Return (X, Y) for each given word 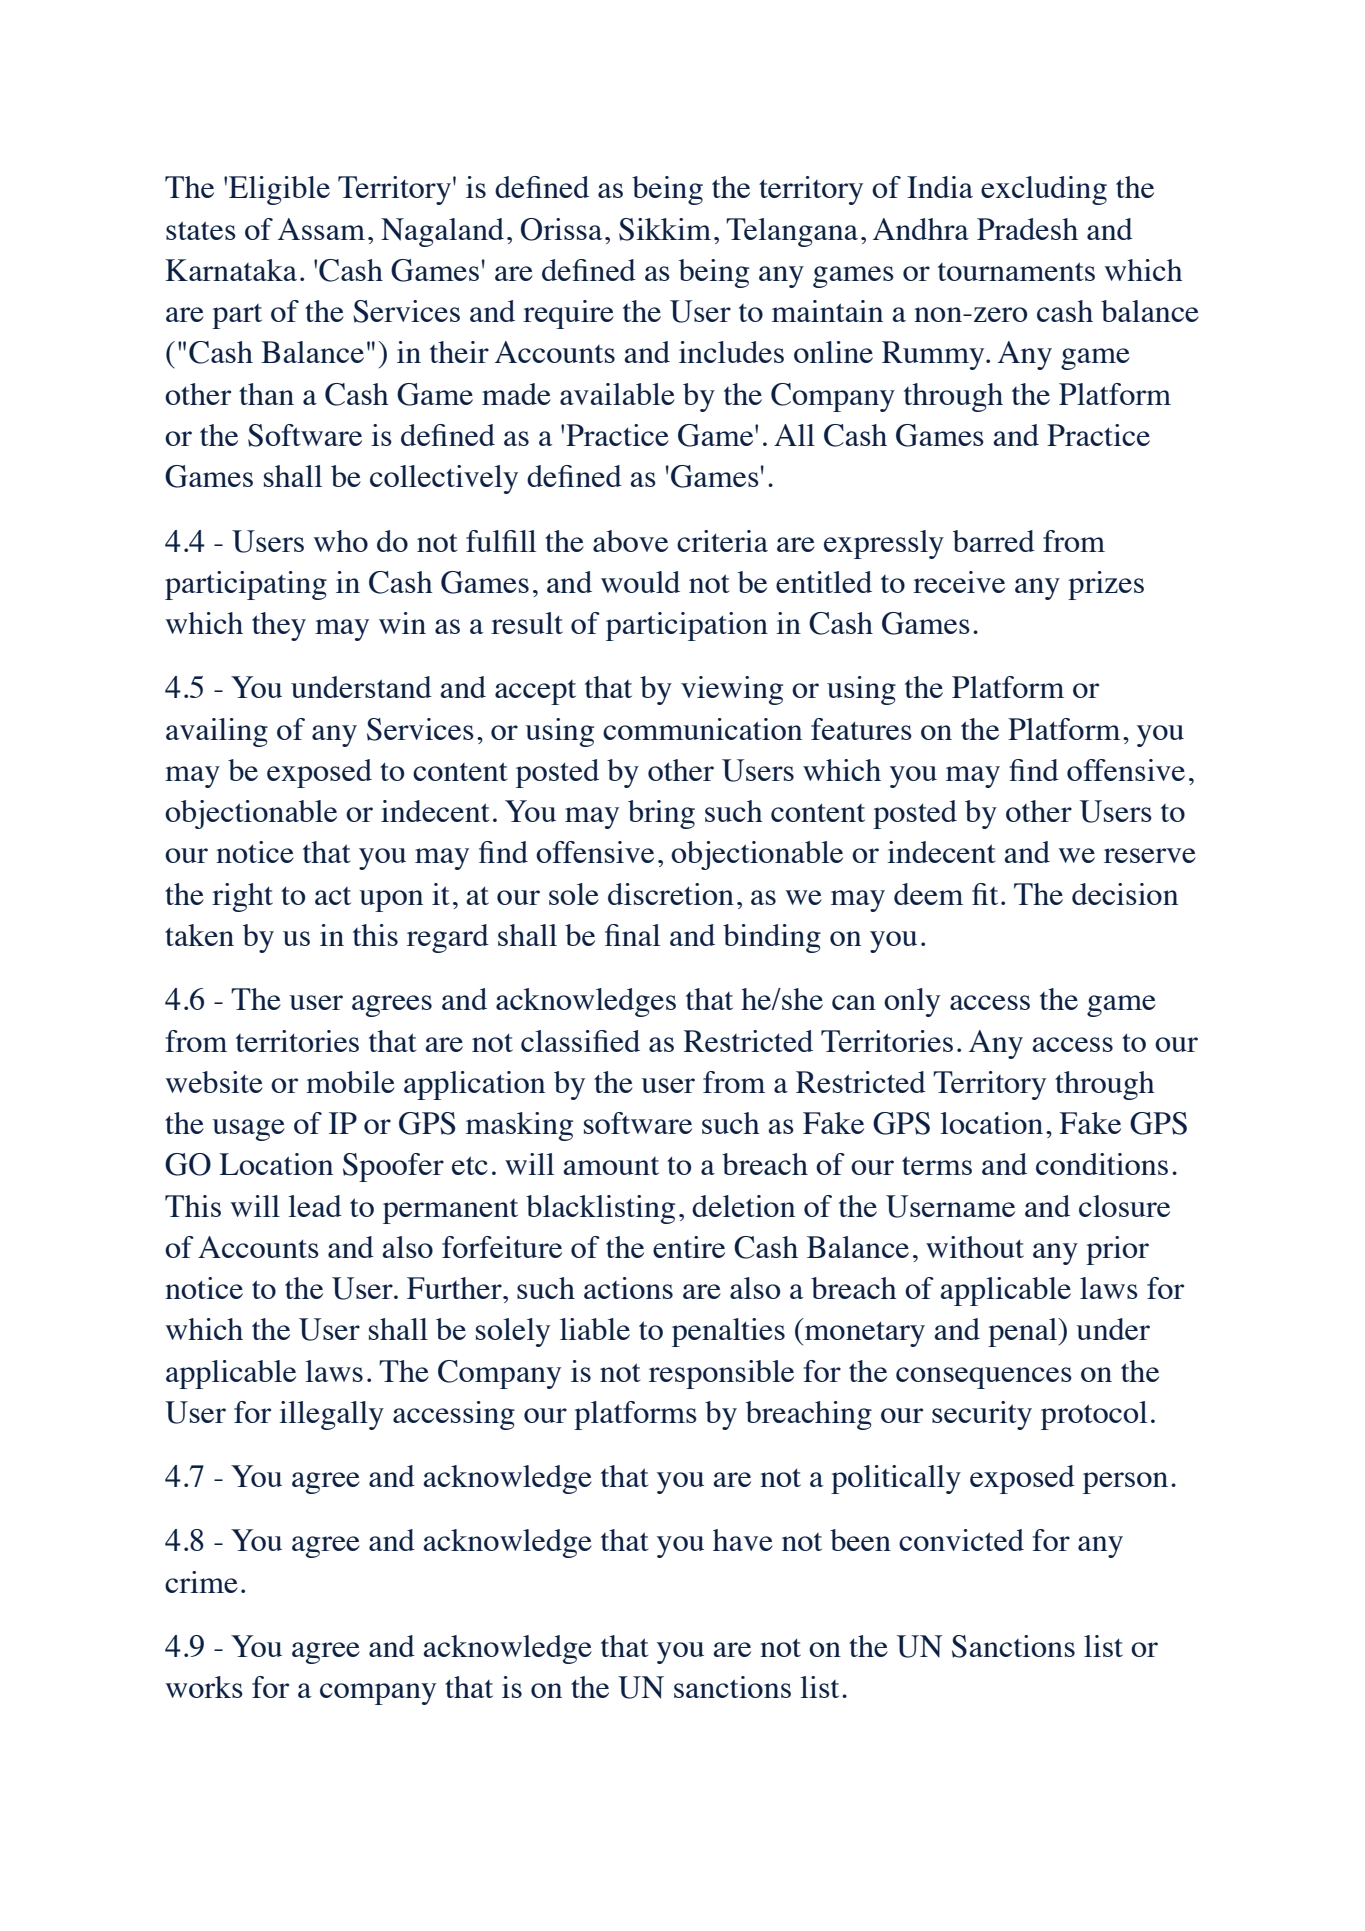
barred (994, 541)
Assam (321, 229)
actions (628, 1288)
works (204, 1687)
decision (1125, 894)
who (340, 541)
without (975, 1247)
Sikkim (665, 229)
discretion (671, 894)
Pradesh (1027, 229)
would (640, 582)
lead (315, 1206)
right (242, 897)
